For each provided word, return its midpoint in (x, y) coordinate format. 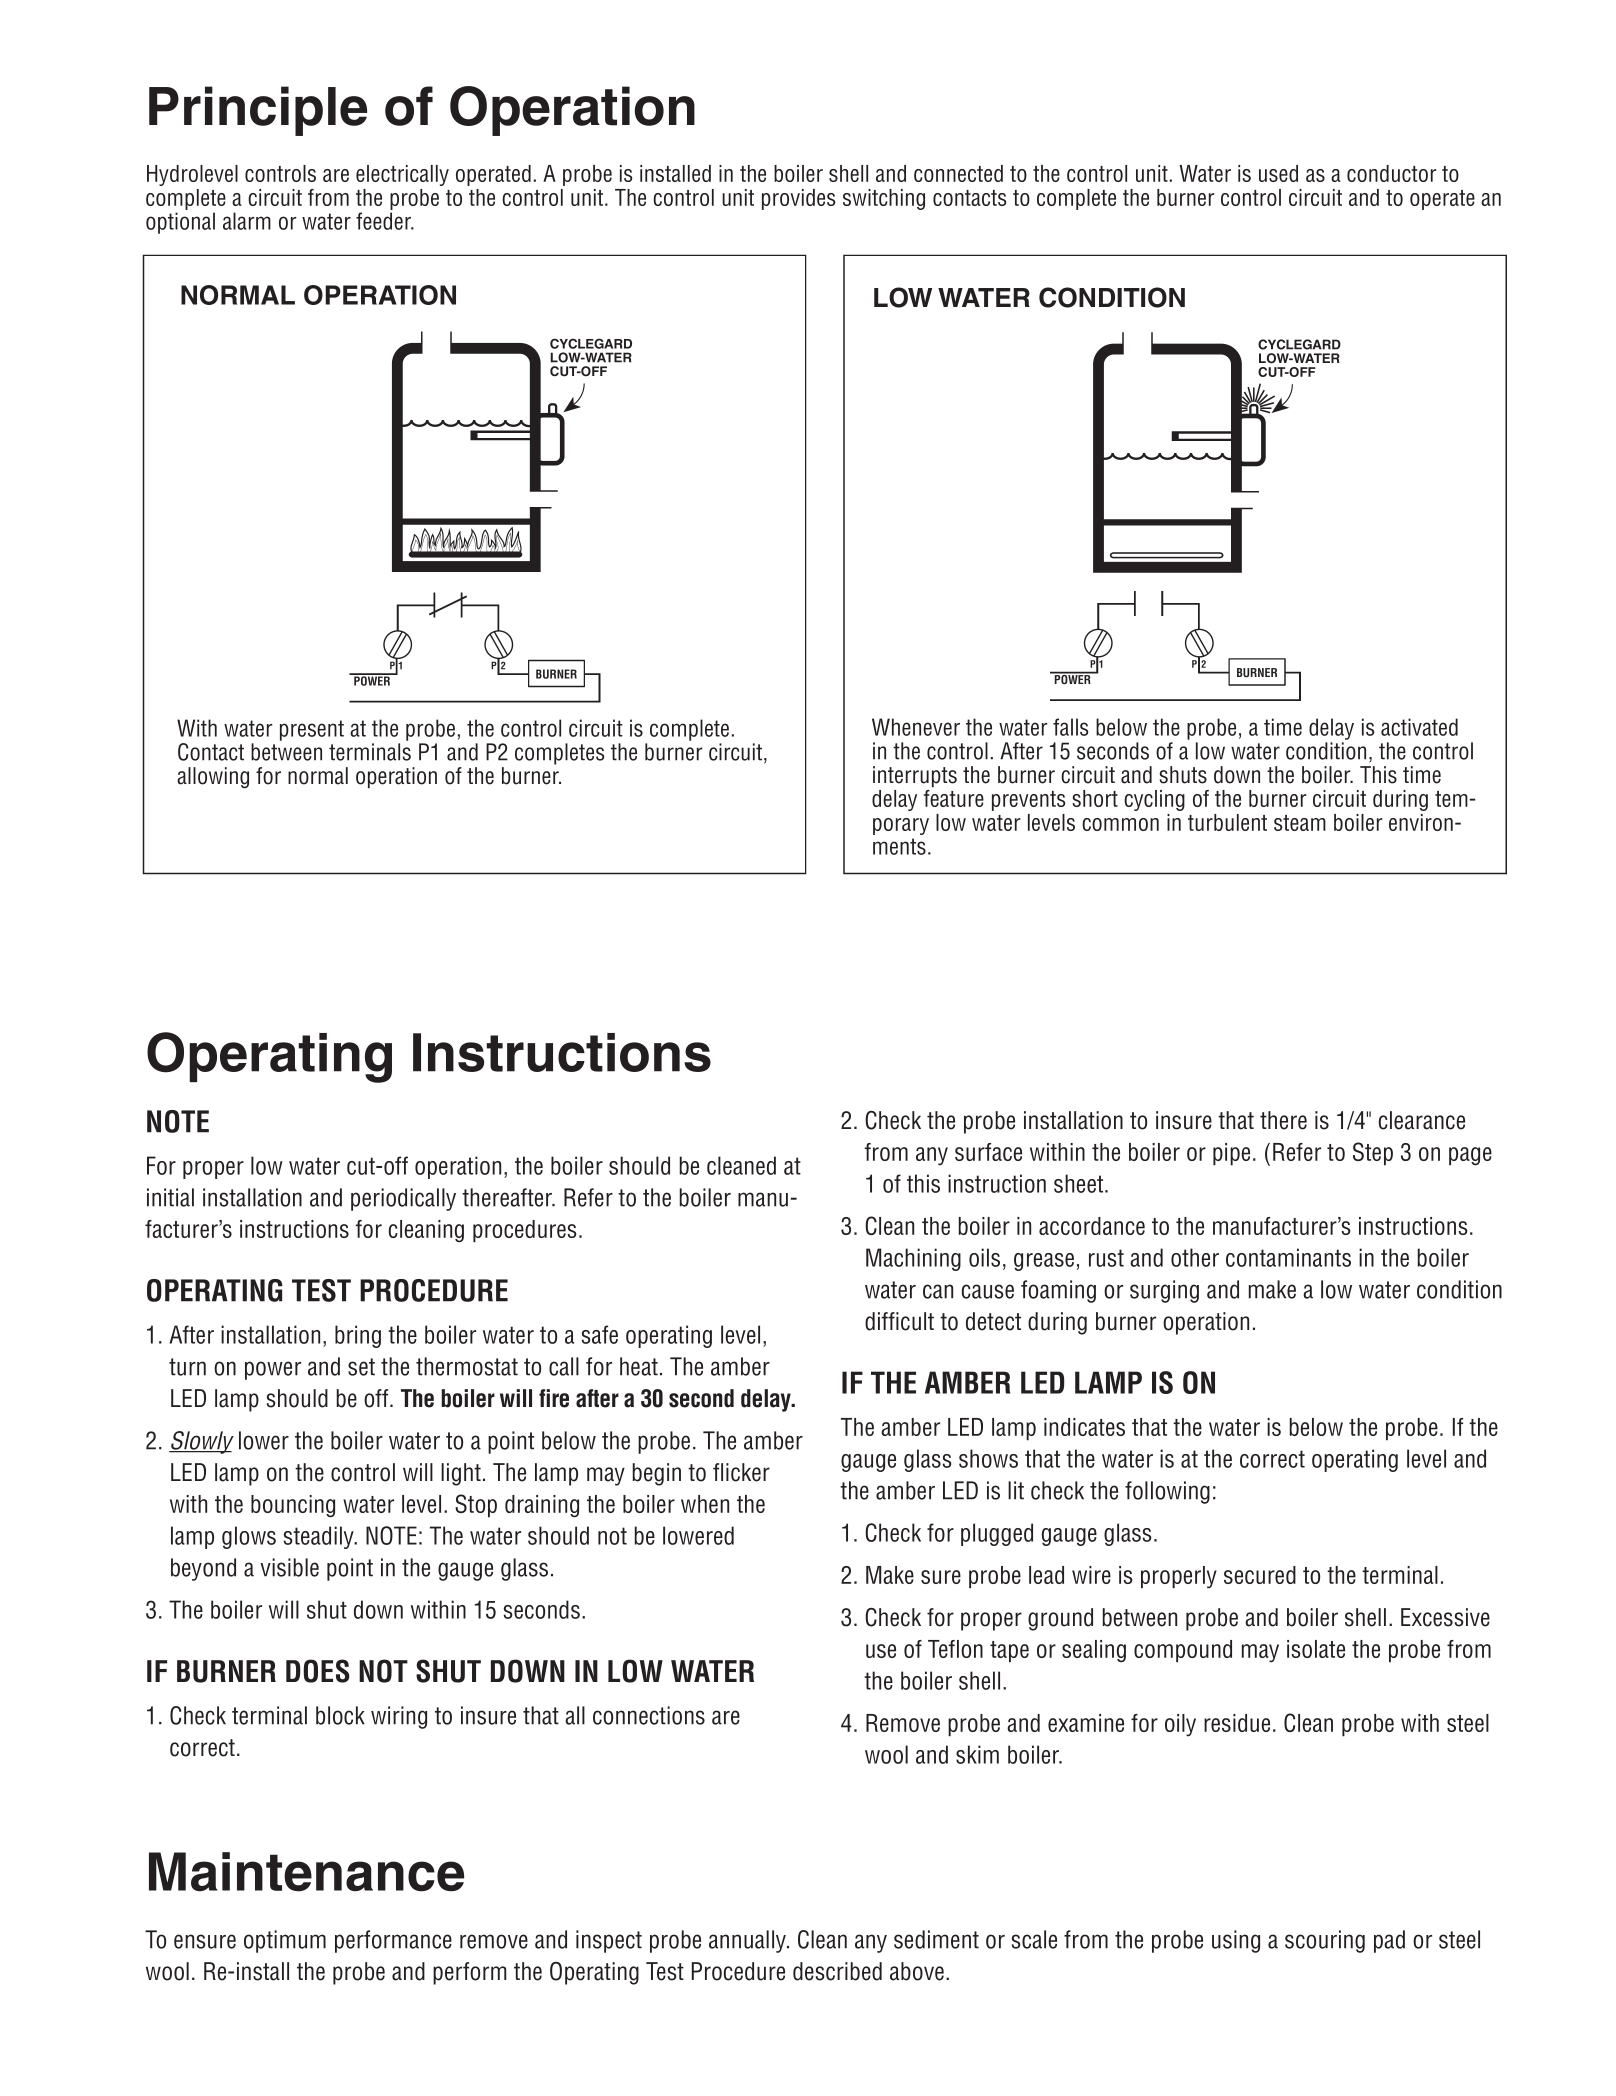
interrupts (915, 777)
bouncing (293, 1506)
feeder (385, 221)
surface (988, 1152)
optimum (285, 1941)
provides (798, 199)
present (312, 730)
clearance (1422, 1120)
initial (170, 1197)
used (1278, 173)
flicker (741, 1472)
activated (1419, 727)
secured (1260, 1575)
